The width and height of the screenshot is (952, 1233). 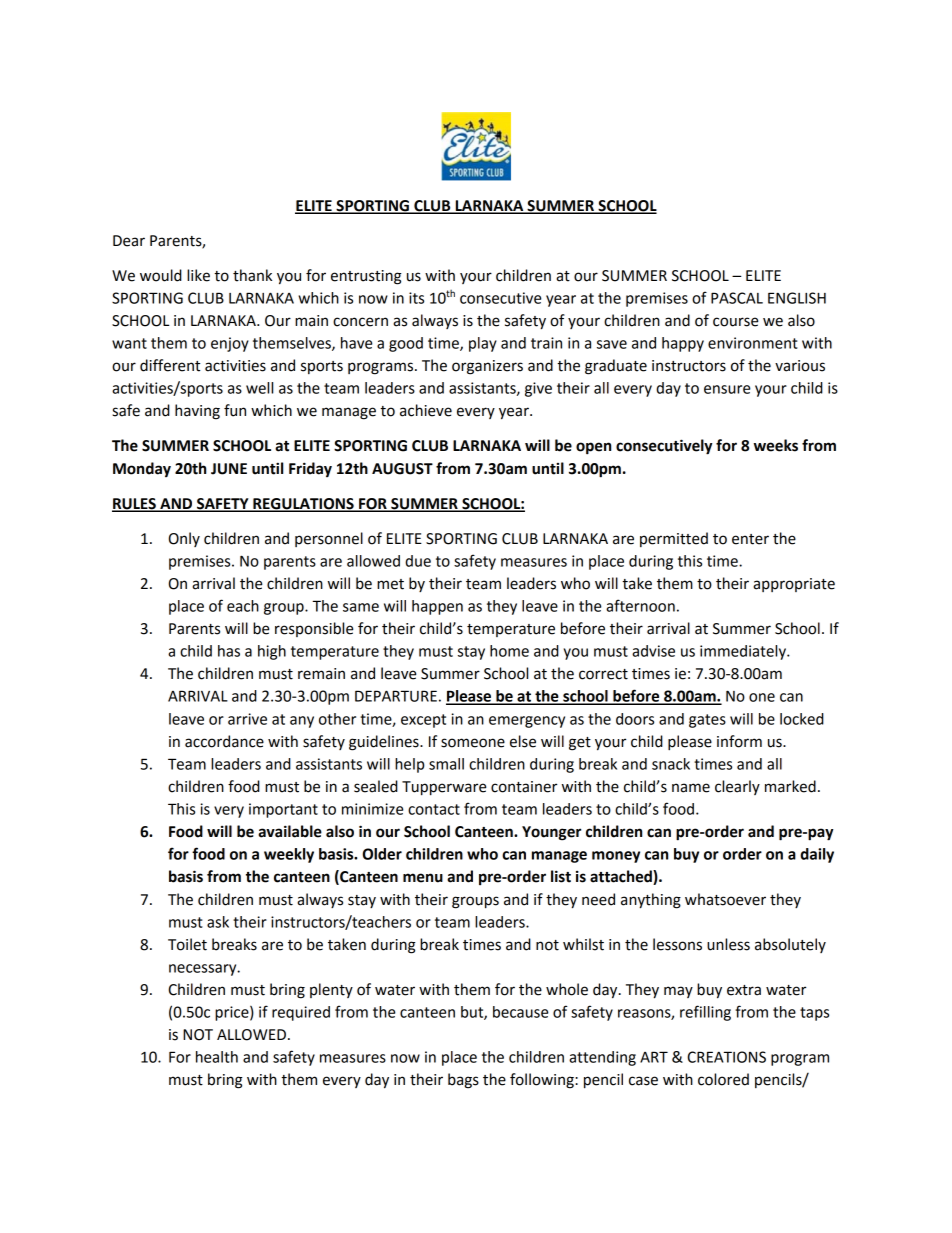 What do you see at coordinates (726, 1057) in the screenshot?
I see `CREATIONS` at bounding box center [726, 1057].
